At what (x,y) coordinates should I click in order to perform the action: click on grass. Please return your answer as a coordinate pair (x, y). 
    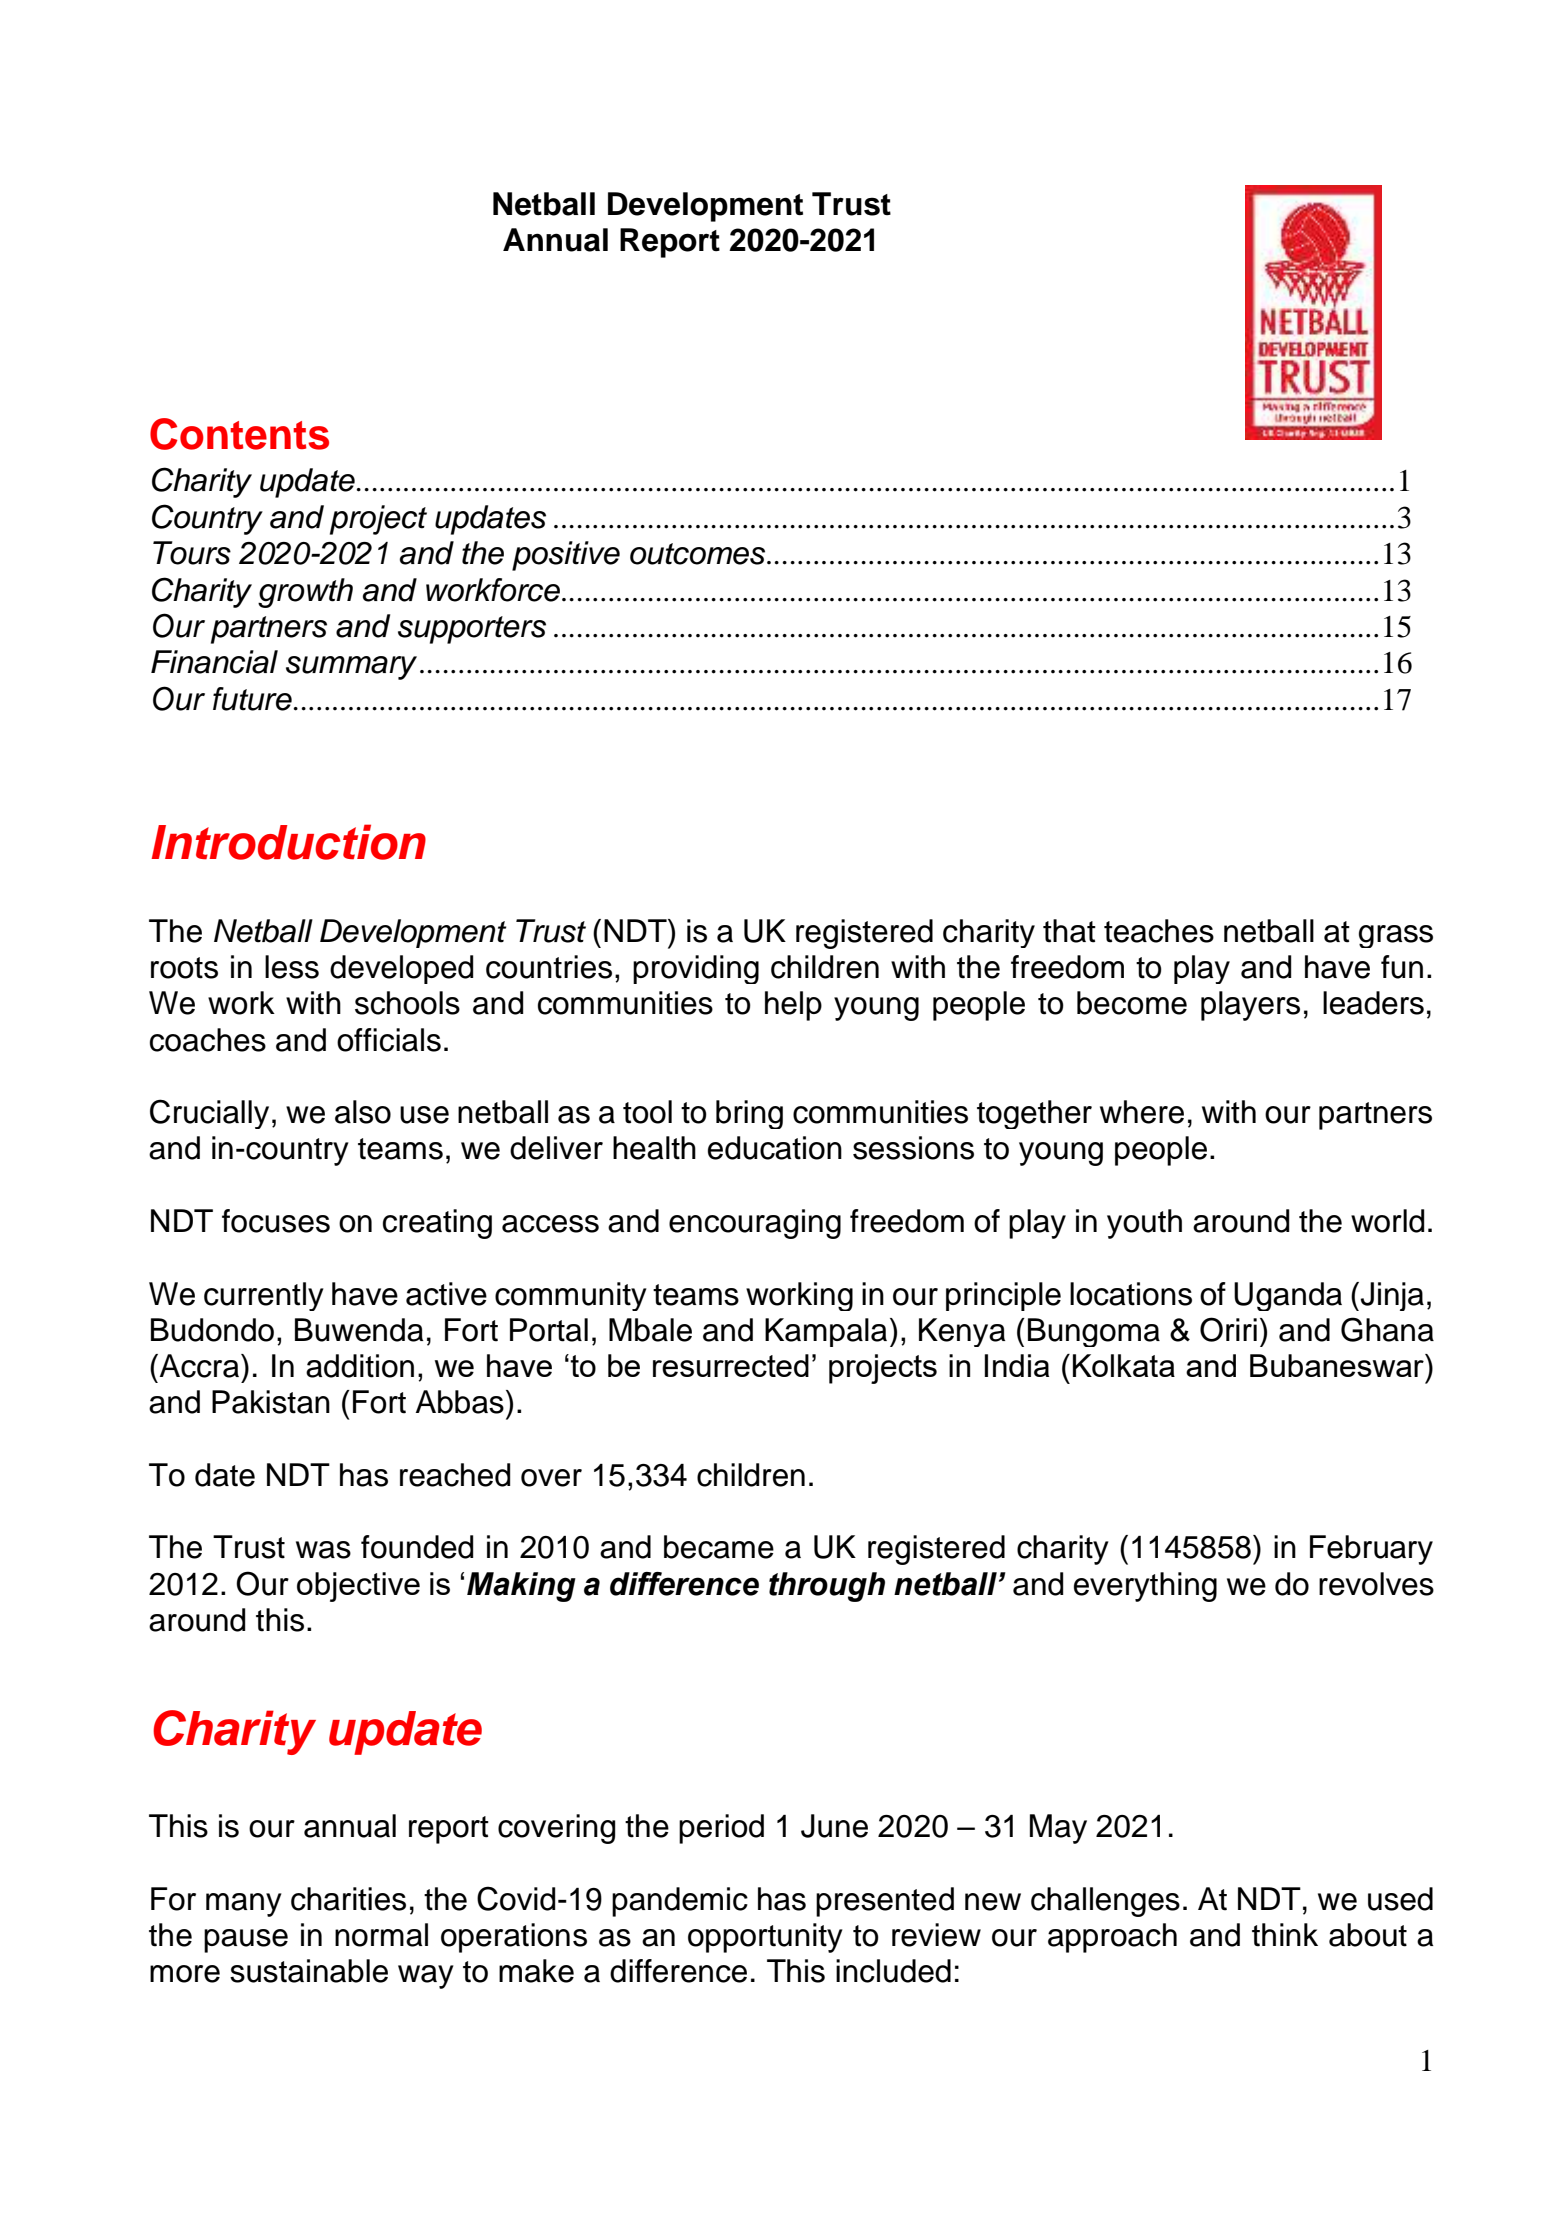
    Looking at the image, I should click on (1396, 936).
